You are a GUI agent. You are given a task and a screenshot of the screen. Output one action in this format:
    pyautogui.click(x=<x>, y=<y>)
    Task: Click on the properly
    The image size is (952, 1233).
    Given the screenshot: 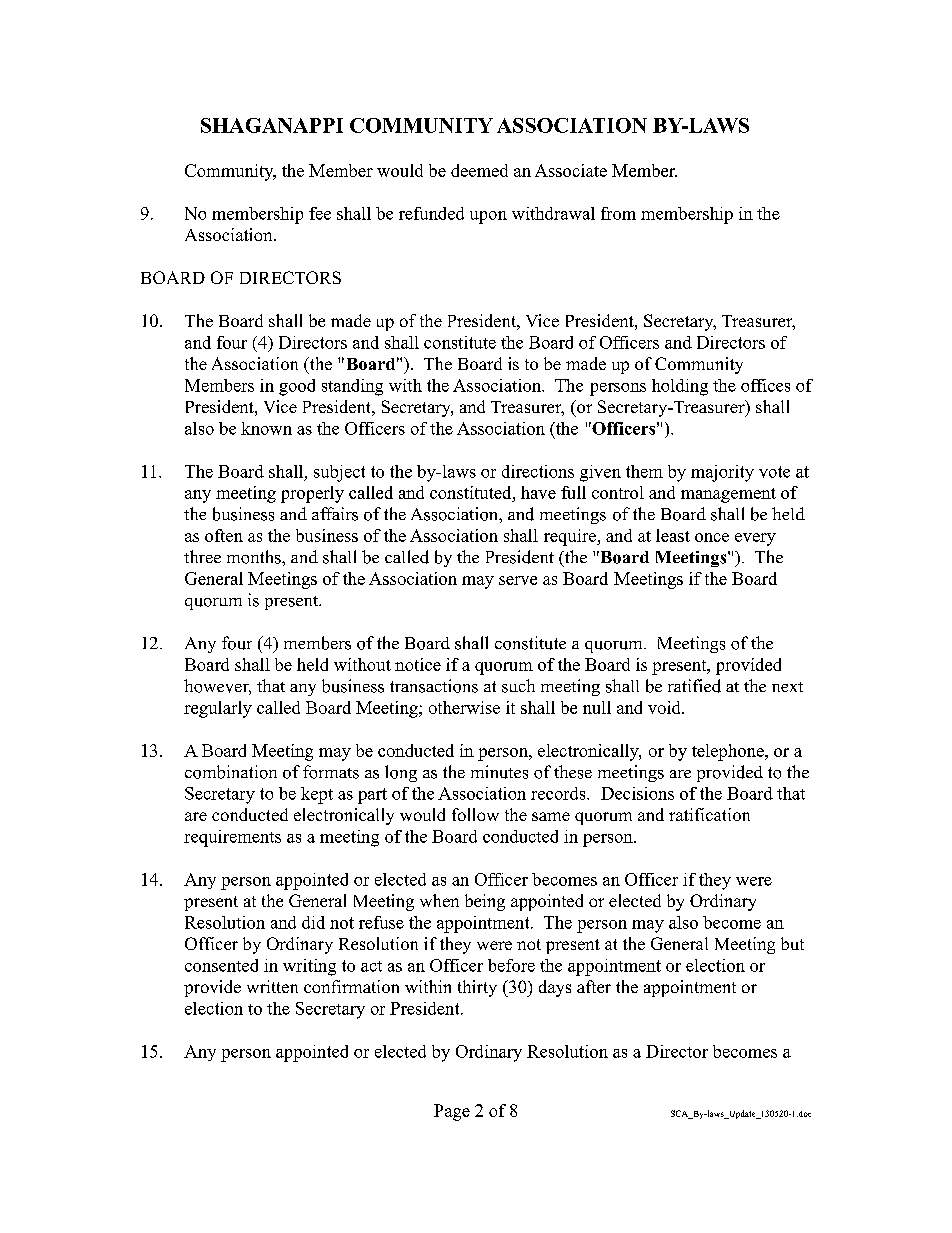 What is the action you would take?
    pyautogui.click(x=312, y=494)
